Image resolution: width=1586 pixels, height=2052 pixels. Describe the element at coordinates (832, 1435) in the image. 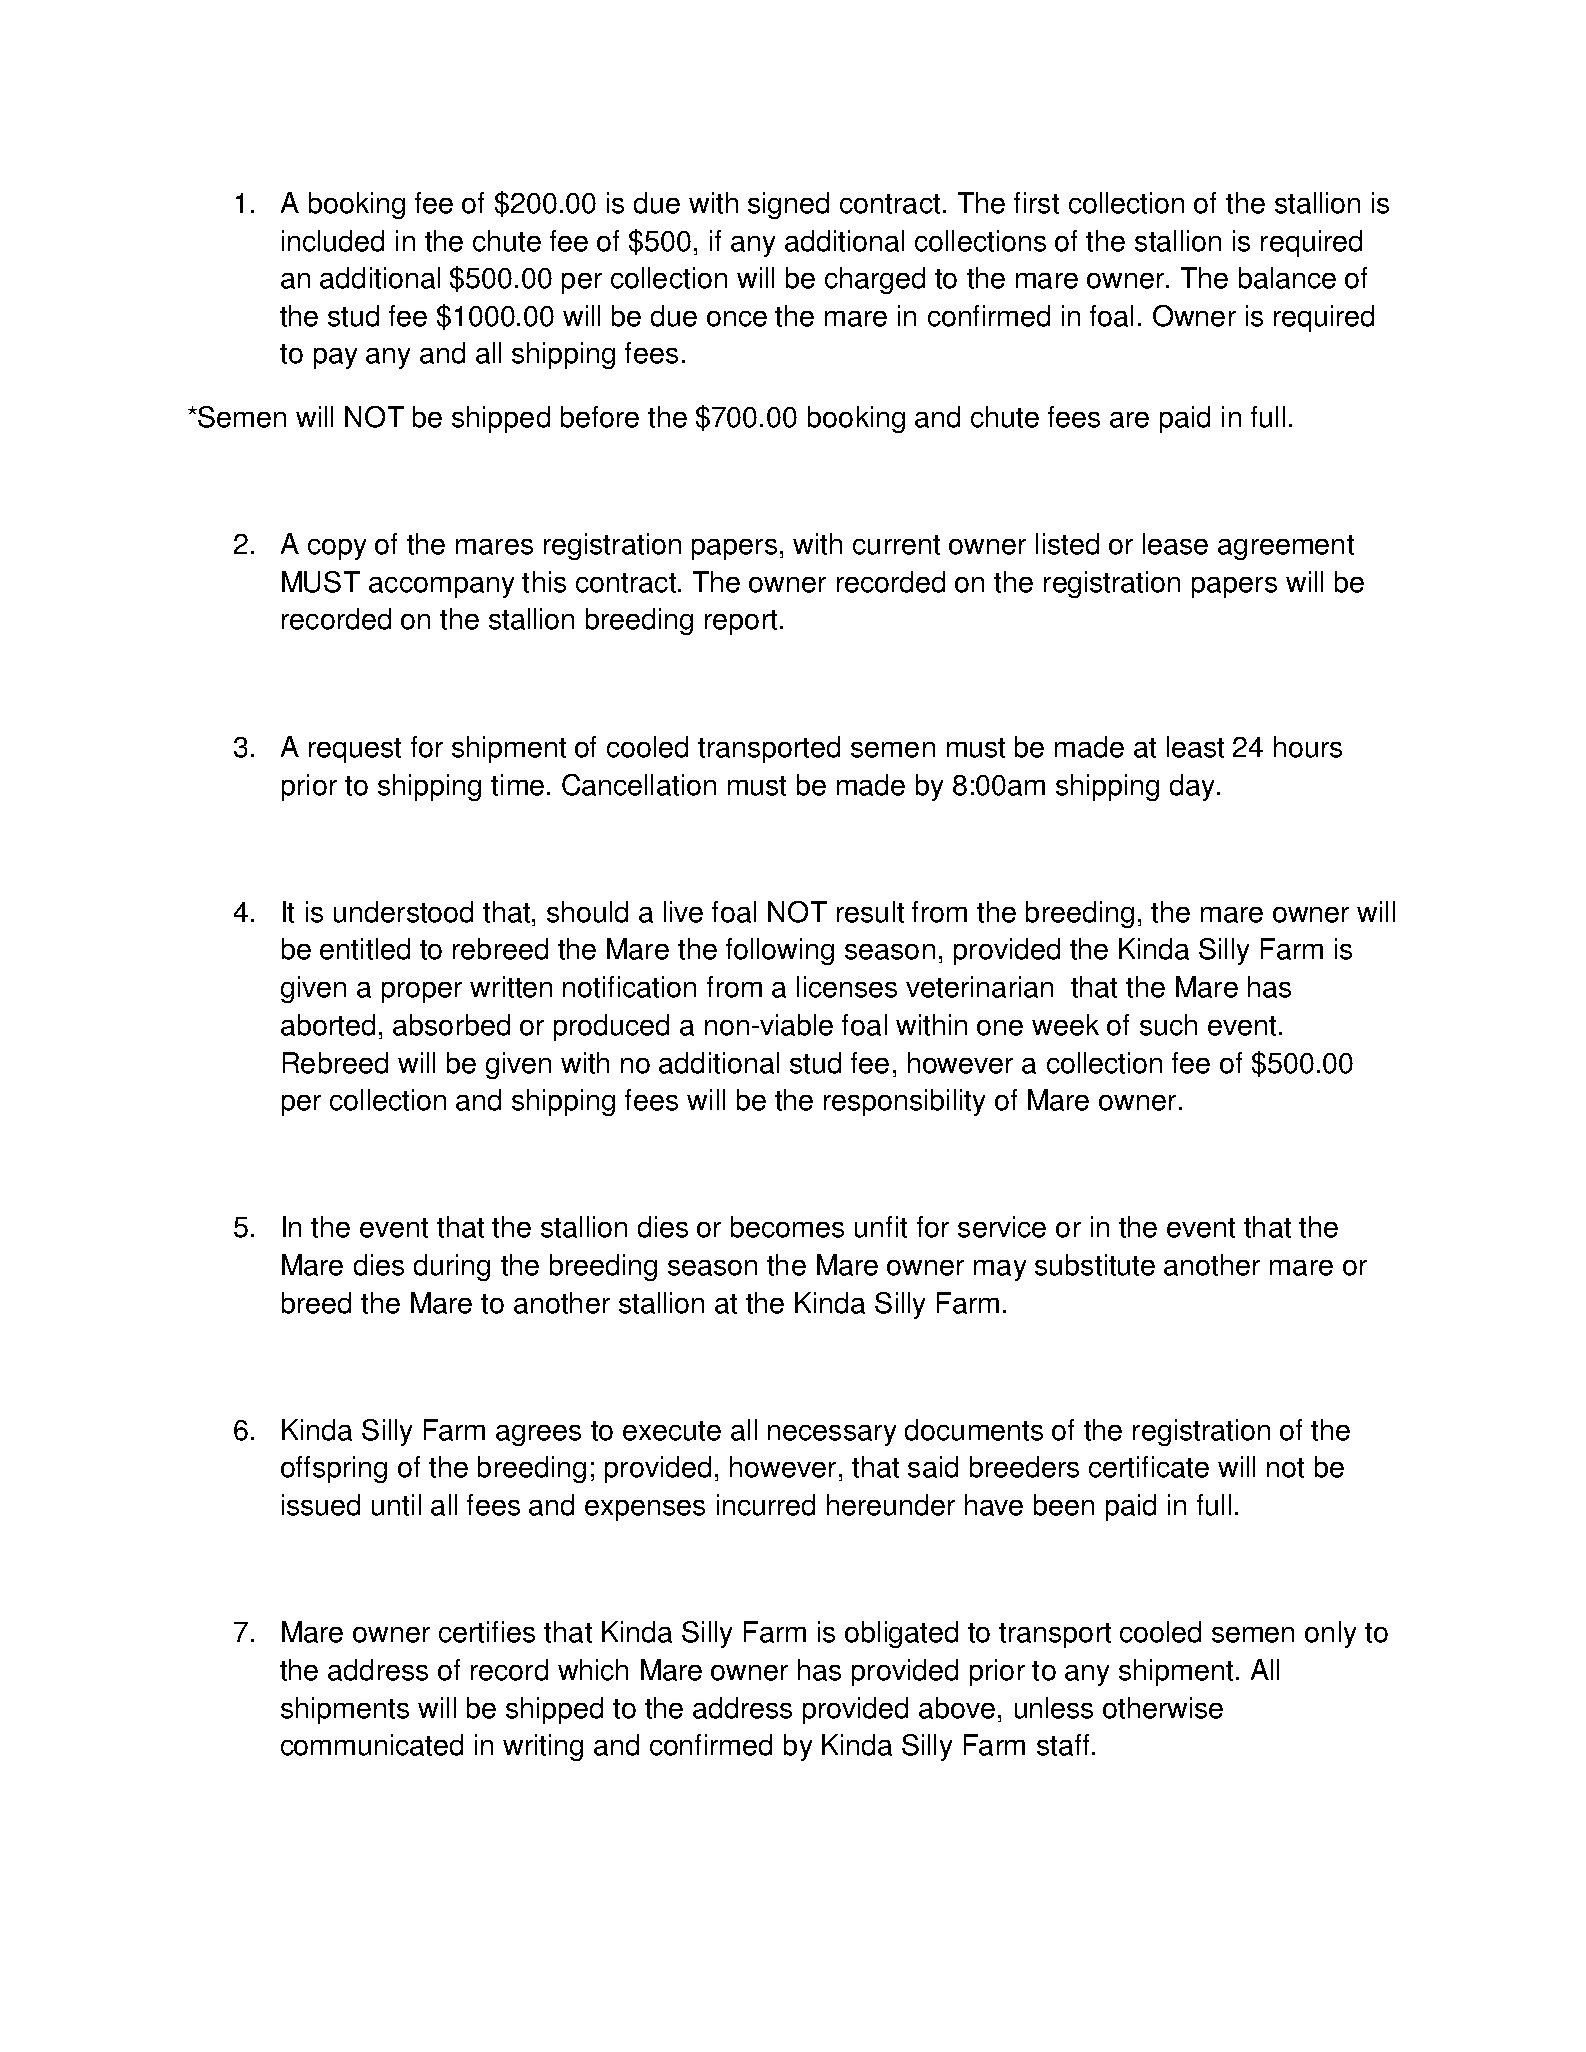

I see `necessary` at that location.
